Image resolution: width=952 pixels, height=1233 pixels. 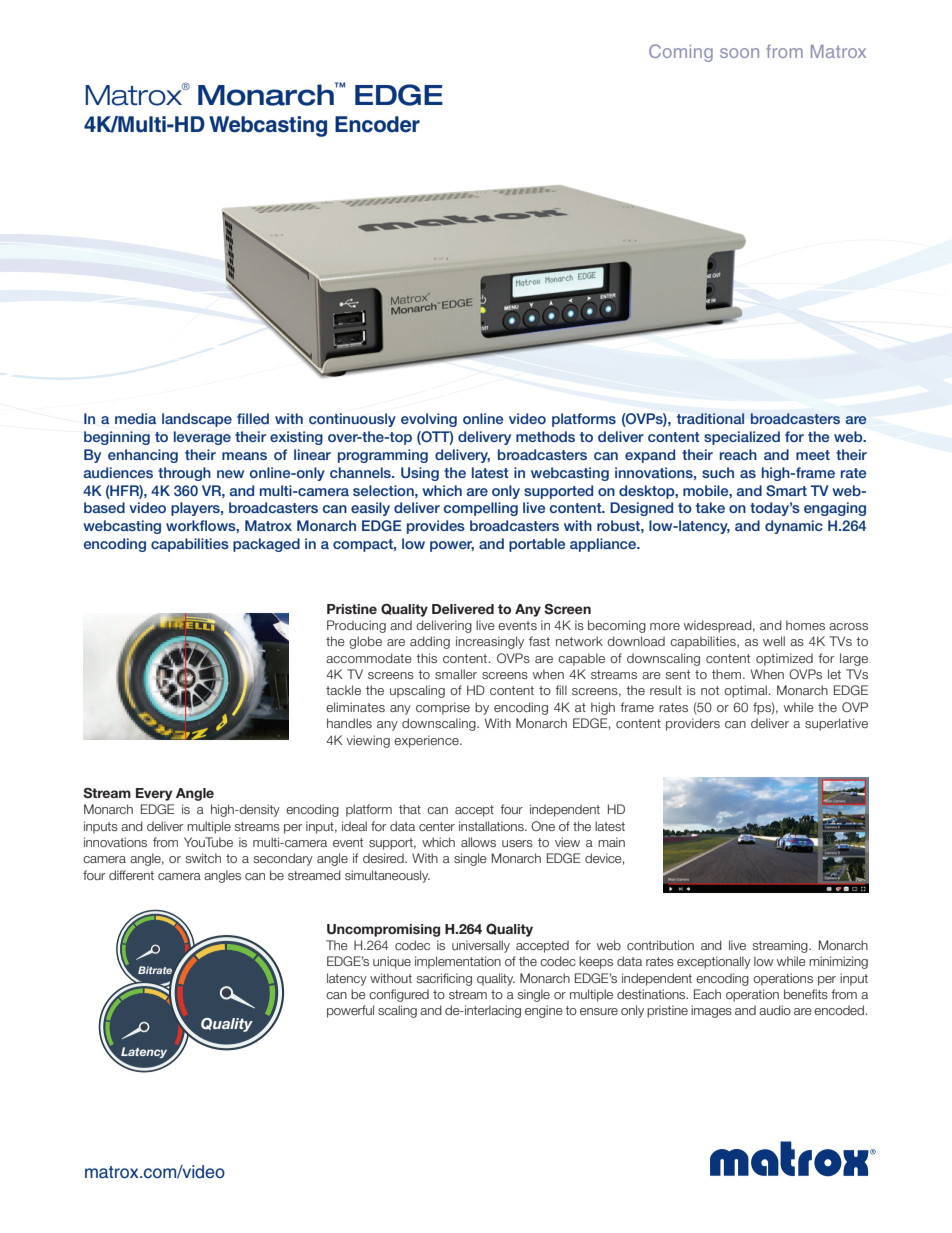 I want to click on Encoder, so click(x=377, y=124).
